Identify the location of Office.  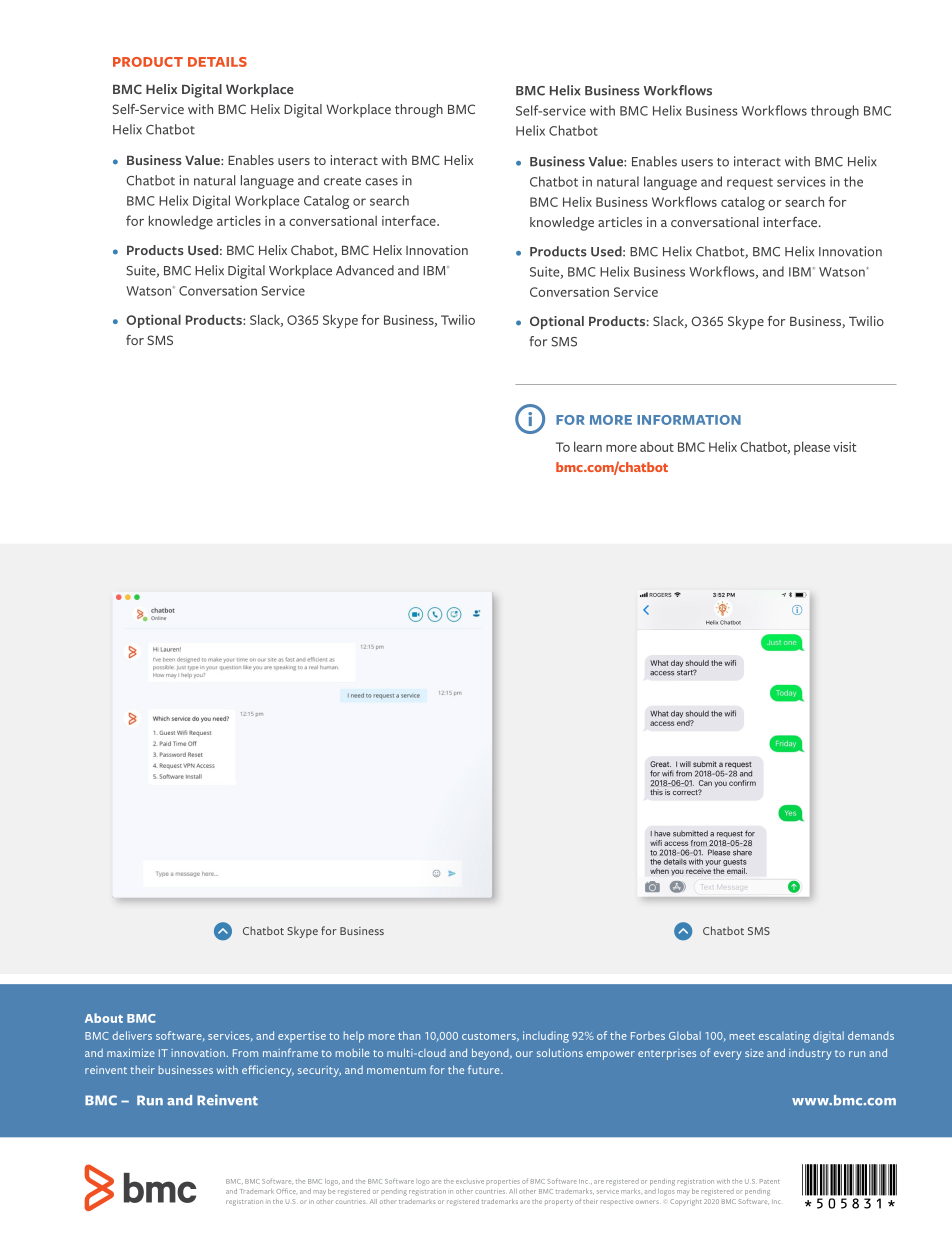
(287, 1191).
